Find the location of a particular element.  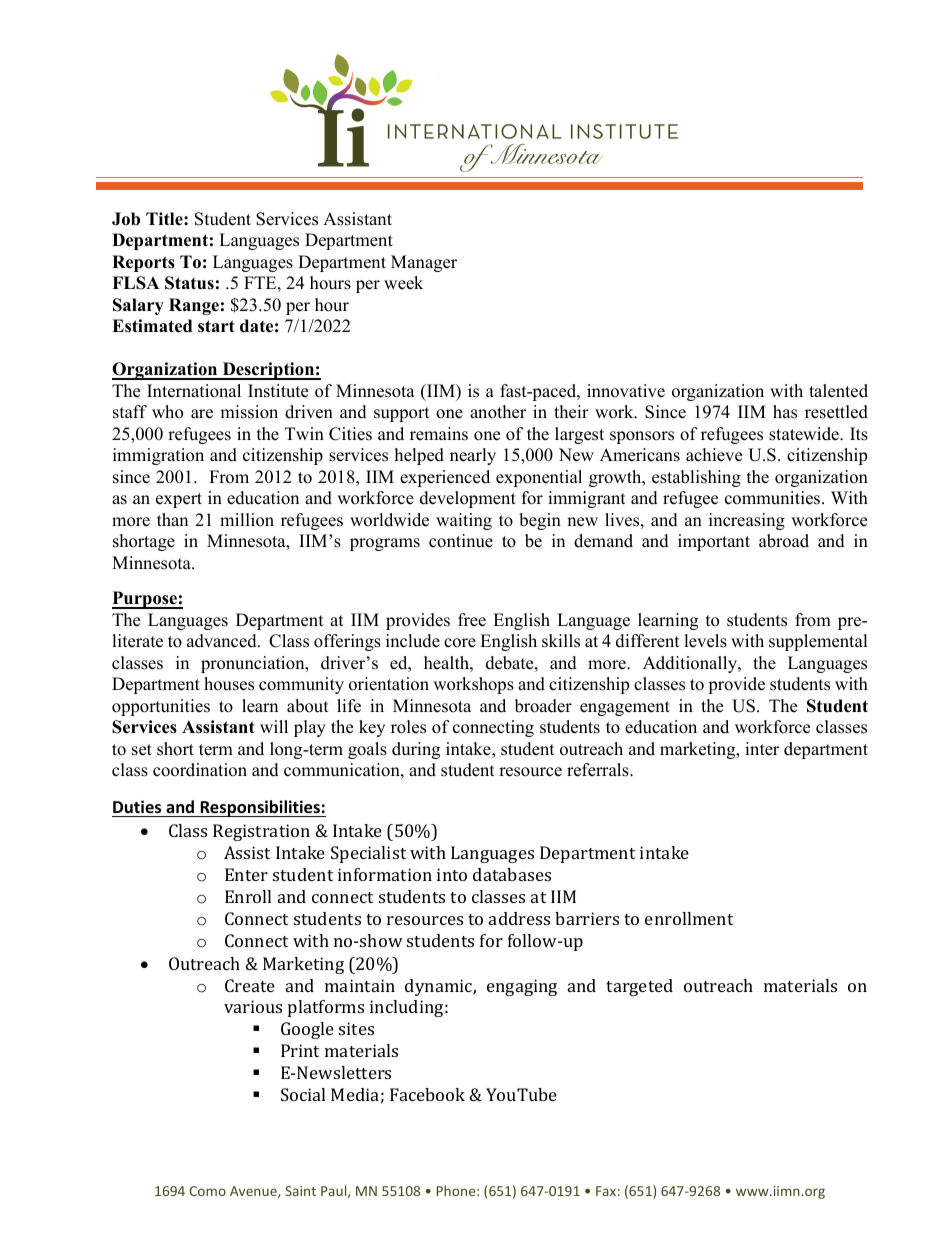

advanced is located at coordinates (223, 641).
